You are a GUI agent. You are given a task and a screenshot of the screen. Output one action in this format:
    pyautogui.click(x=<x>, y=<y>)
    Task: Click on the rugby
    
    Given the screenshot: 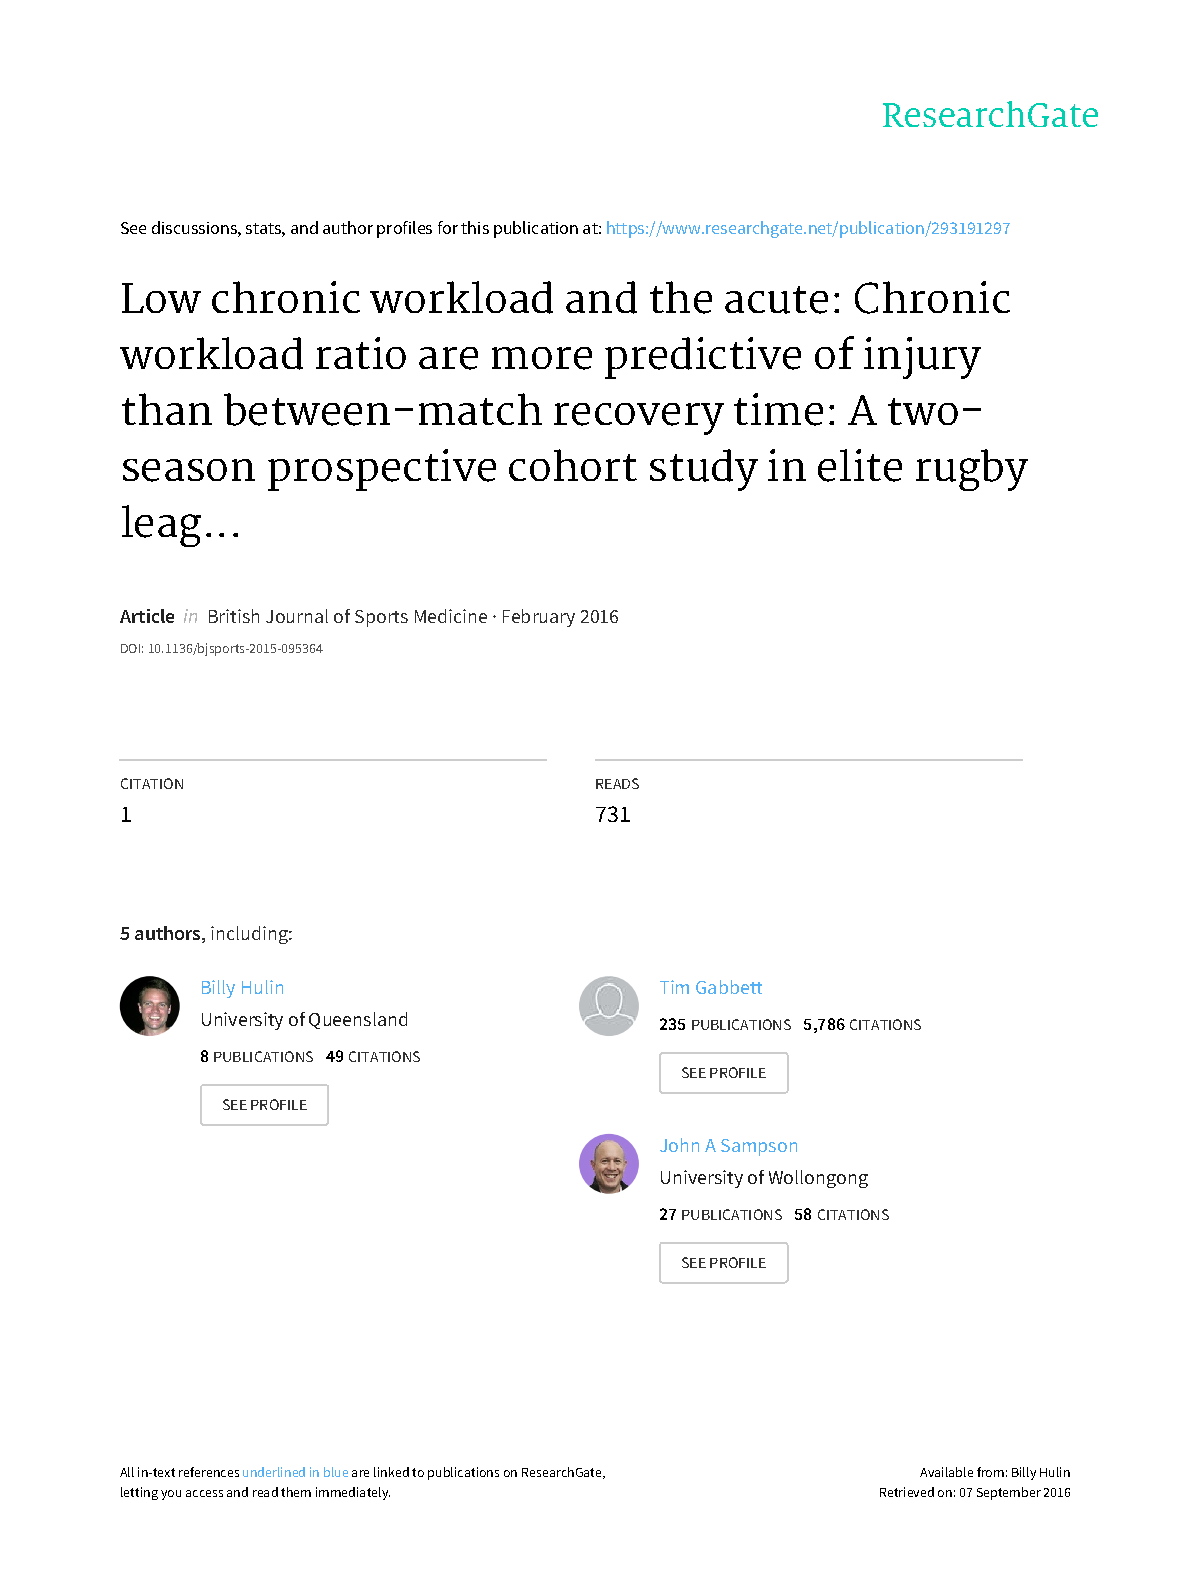 What is the action you would take?
    pyautogui.click(x=972, y=470)
